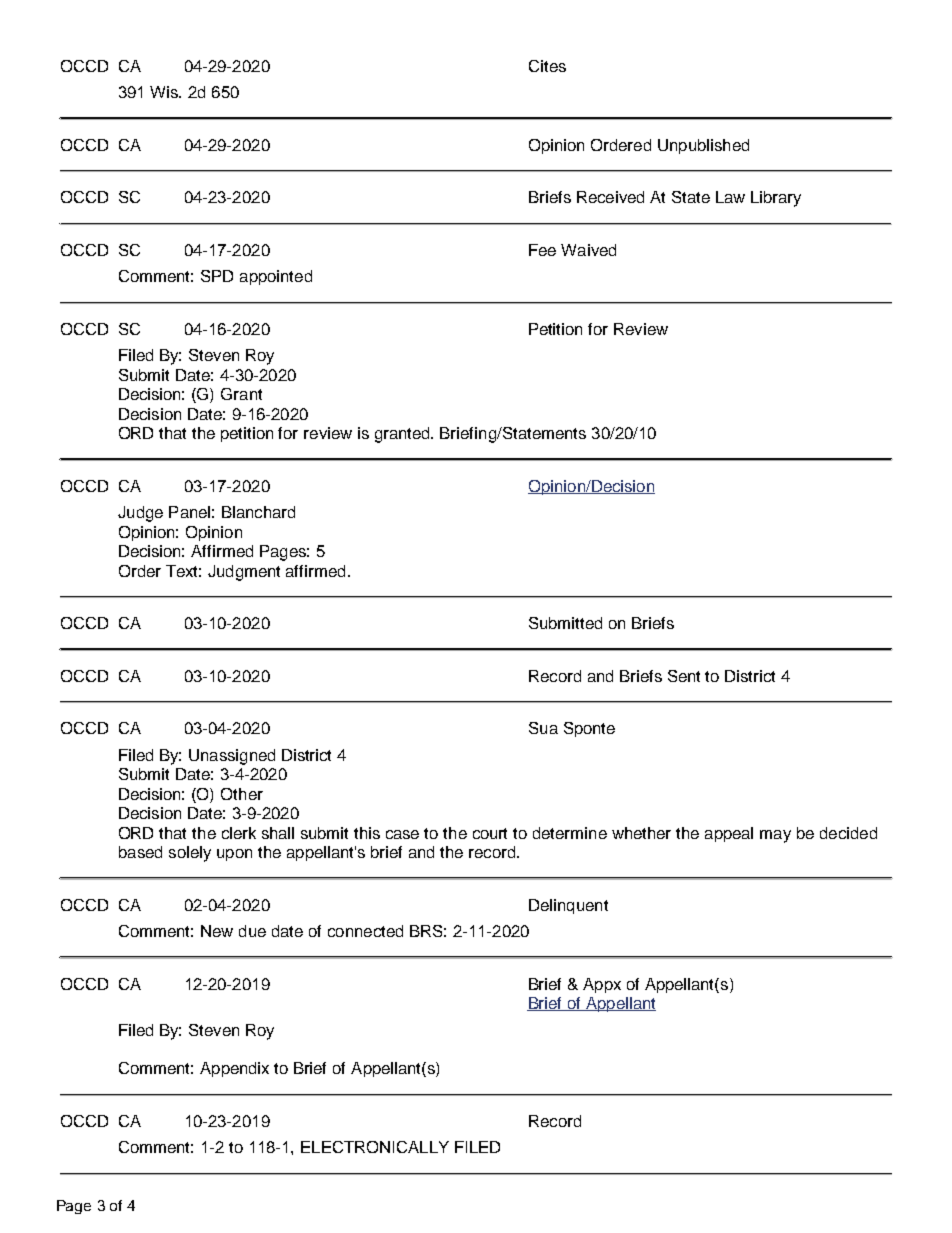 This document has height=1233, width=952. I want to click on ELECTRONICALLY, so click(375, 1147).
